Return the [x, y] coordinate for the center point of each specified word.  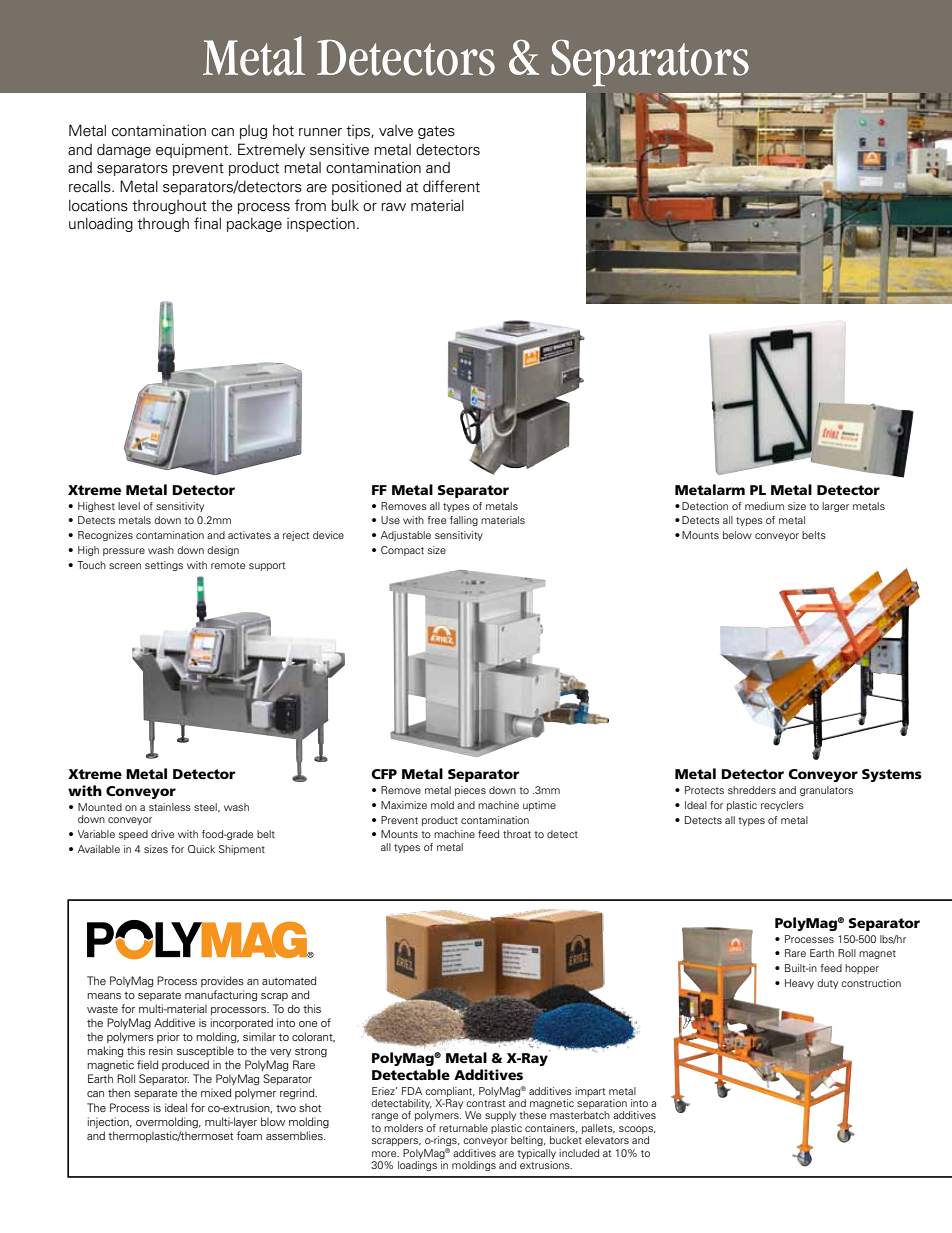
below [737, 535]
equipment [193, 150]
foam [249, 1135]
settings [164, 566]
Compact [402, 551]
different [451, 186]
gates [436, 132]
